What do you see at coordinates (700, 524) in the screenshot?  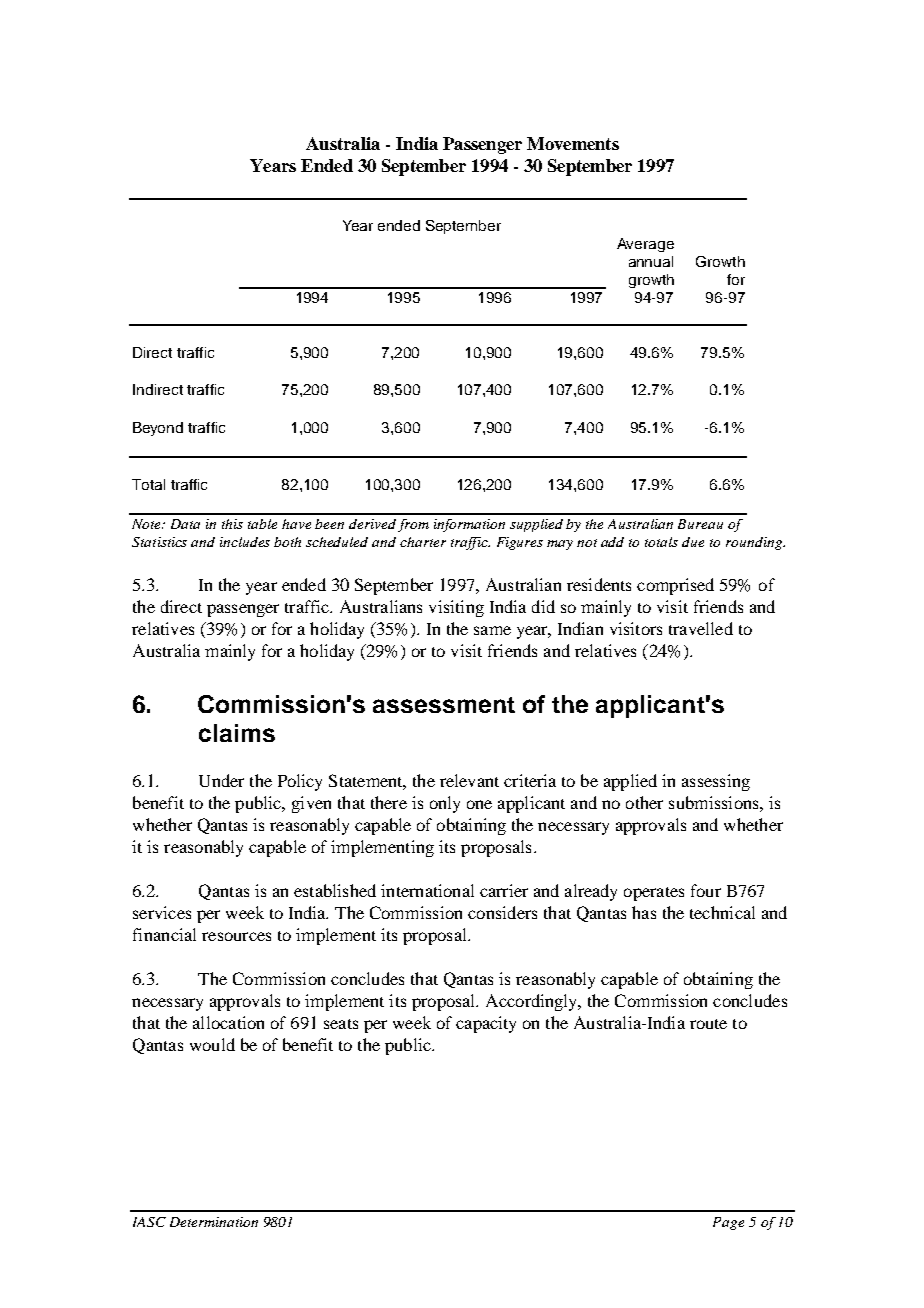 I see `Bureau` at bounding box center [700, 524].
